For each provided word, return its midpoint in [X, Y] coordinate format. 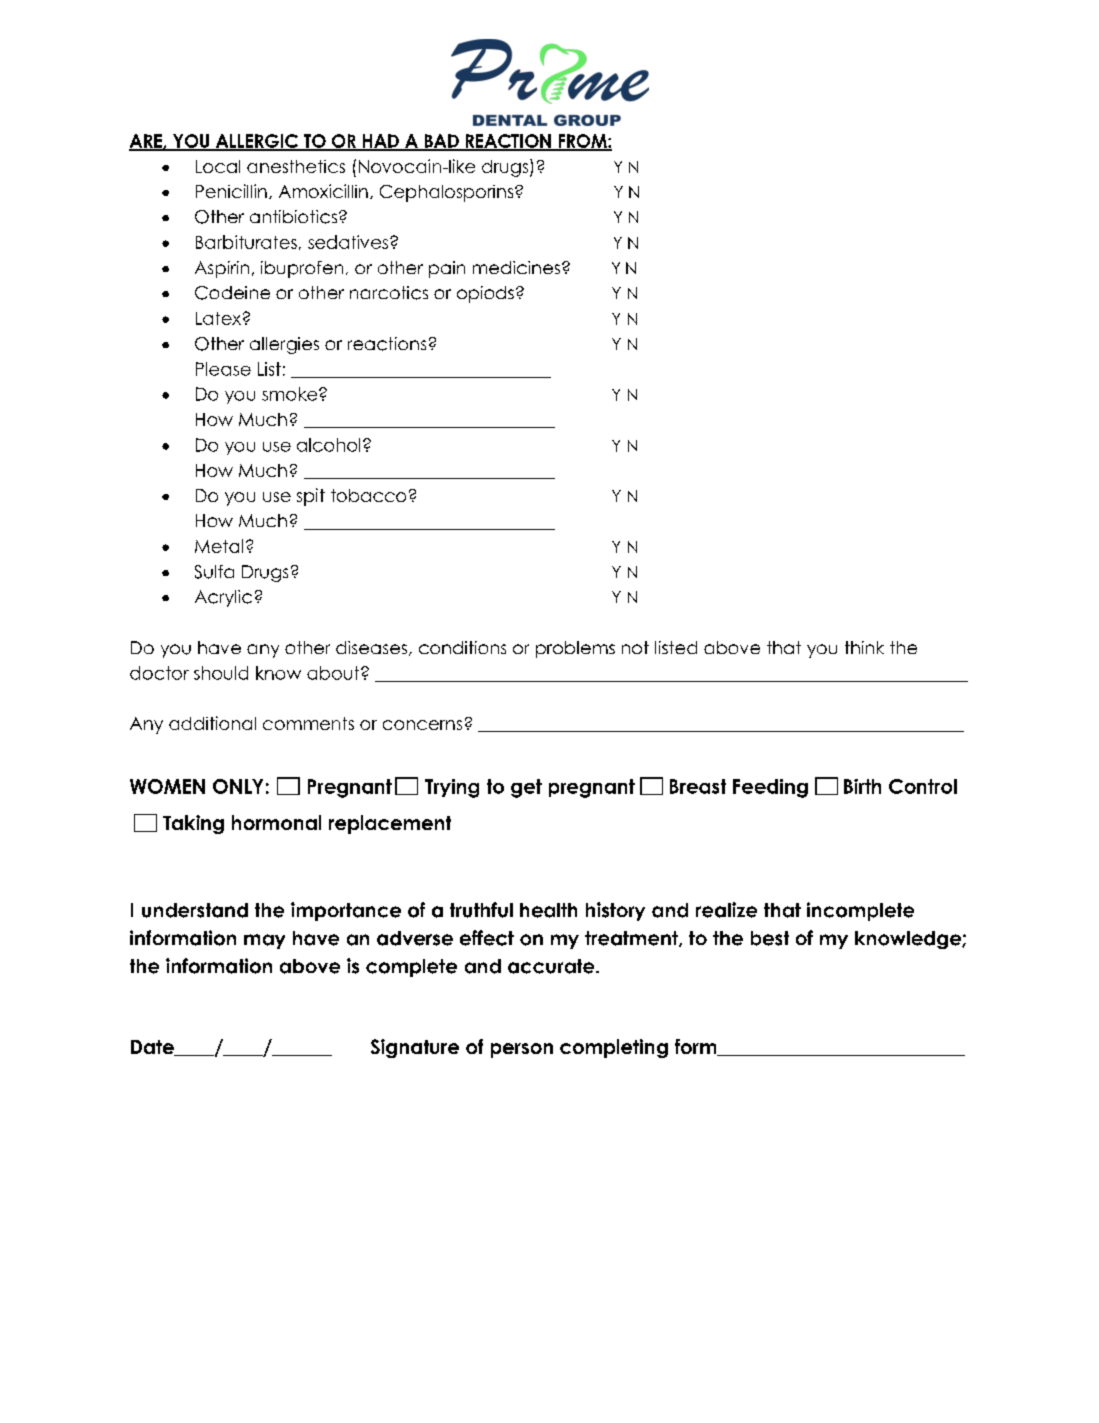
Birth [862, 786]
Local [218, 166]
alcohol [328, 445]
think [864, 647]
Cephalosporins [448, 193]
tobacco [368, 495]
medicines [518, 267]
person [522, 1050]
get [526, 788]
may [264, 941]
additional [212, 723]
